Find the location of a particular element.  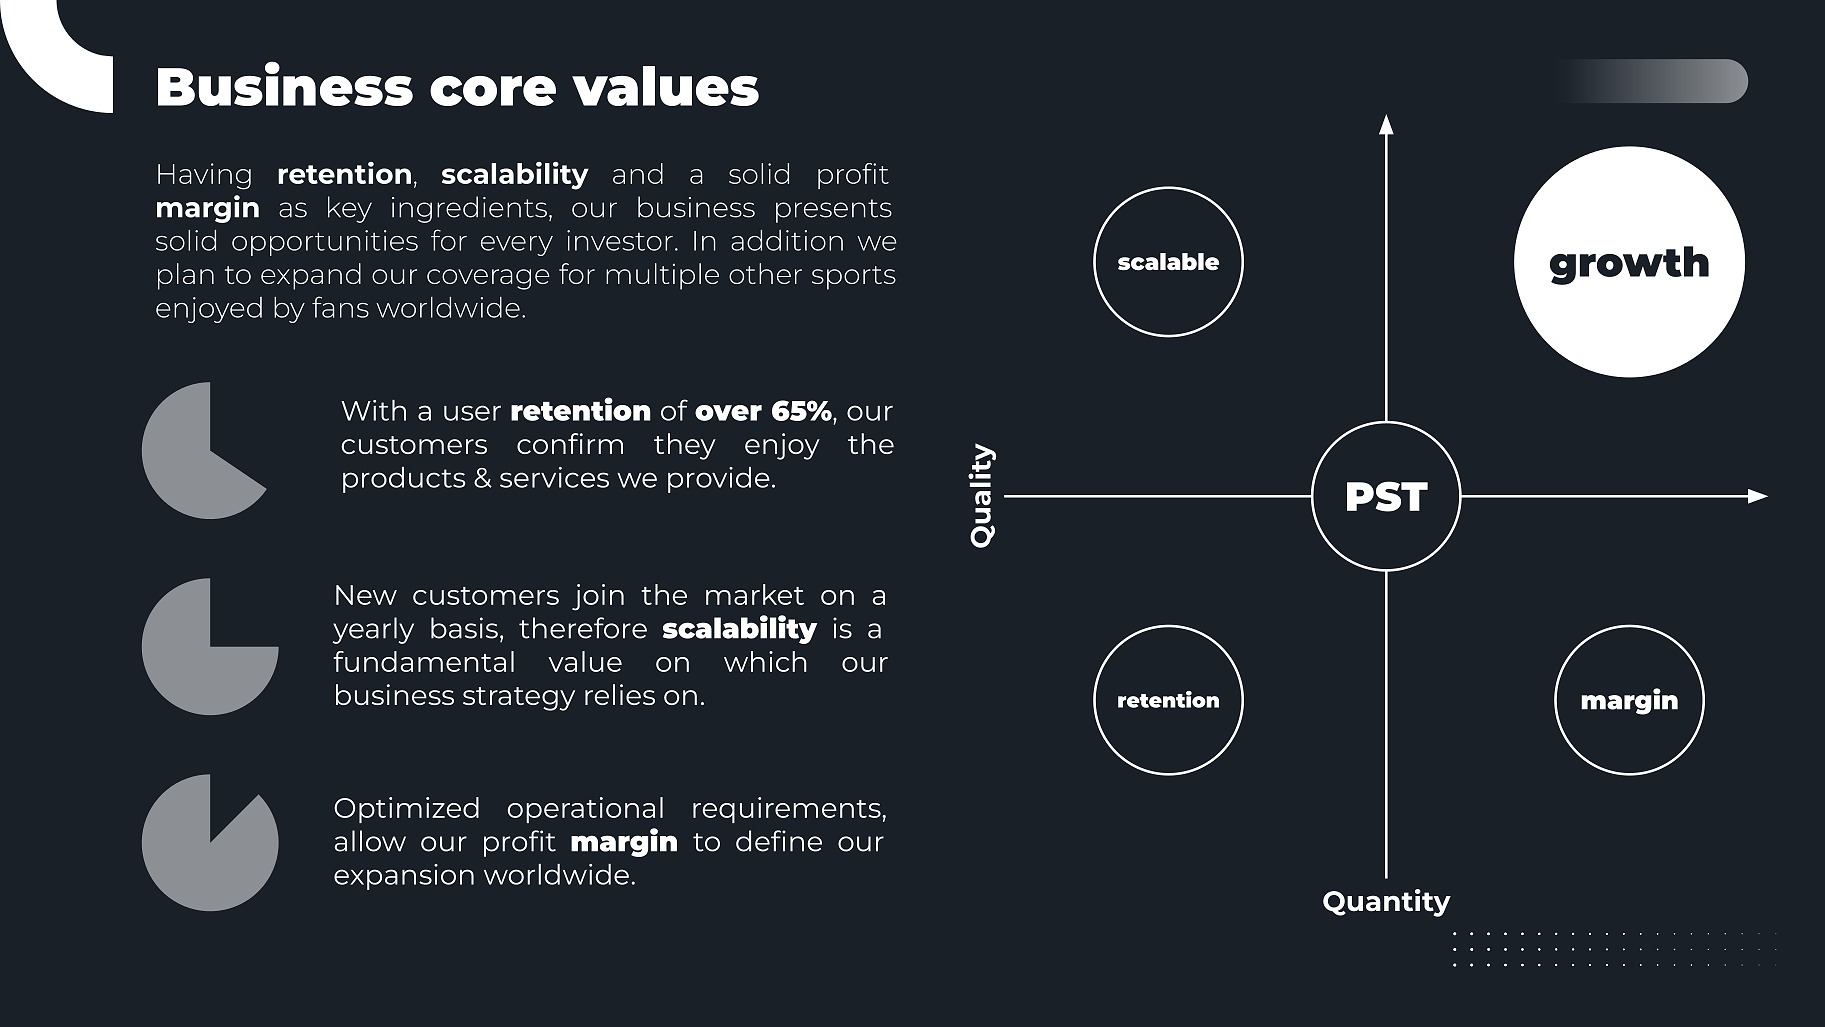

fundamental is located at coordinates (423, 661).
